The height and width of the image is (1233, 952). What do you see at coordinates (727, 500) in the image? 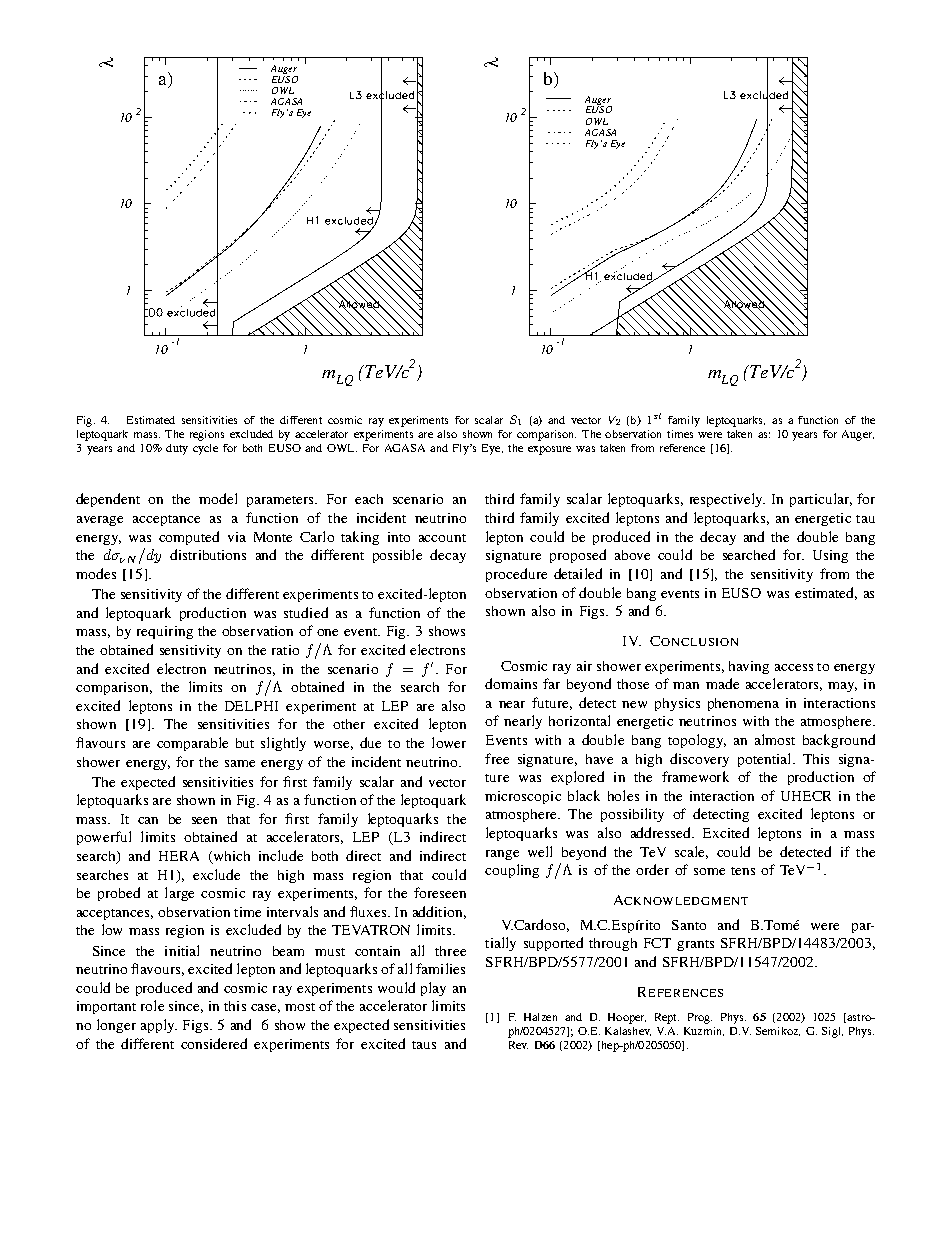
I see `respectively` at bounding box center [727, 500].
